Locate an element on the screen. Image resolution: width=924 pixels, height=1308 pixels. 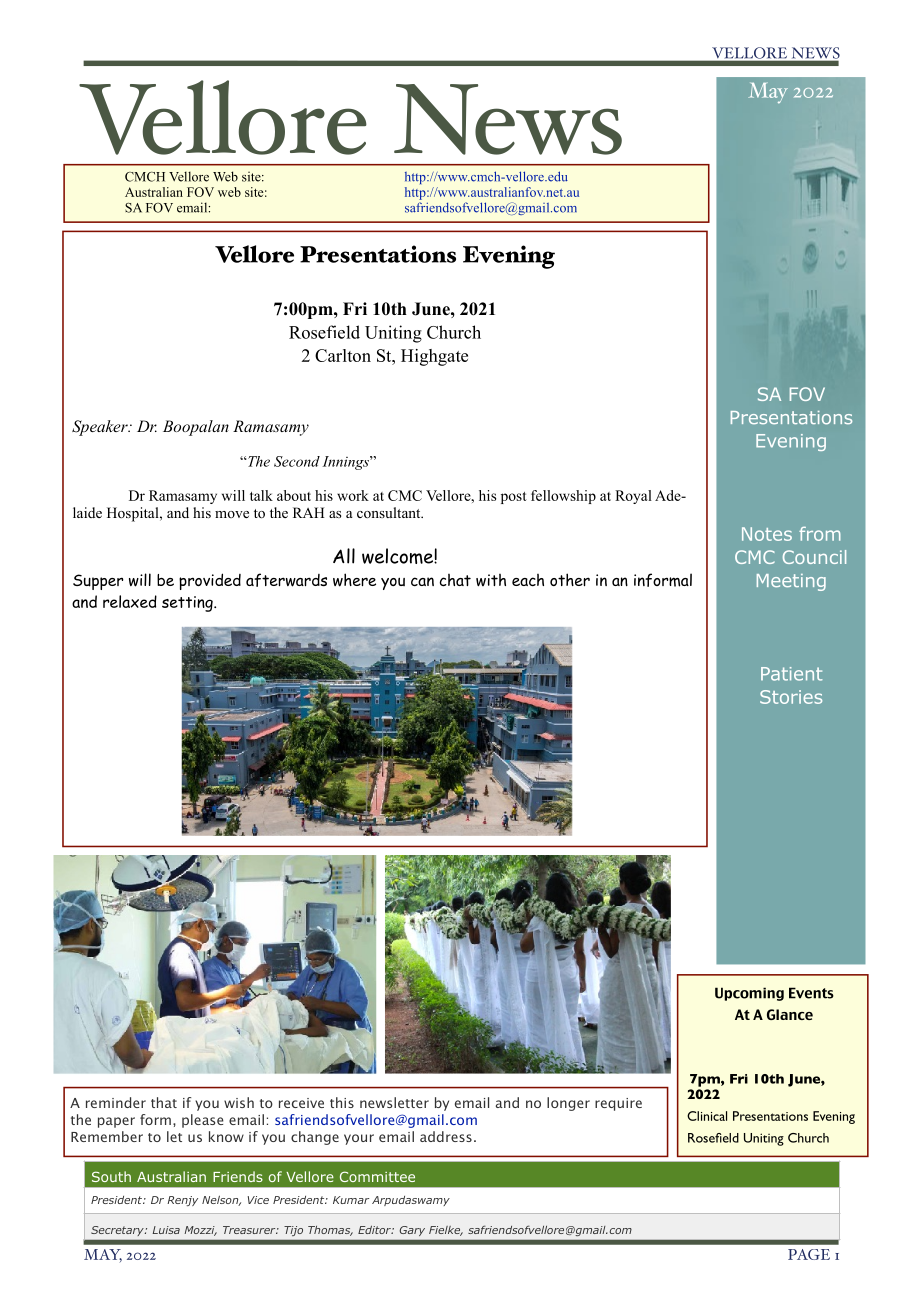
Gary is located at coordinates (412, 1231).
